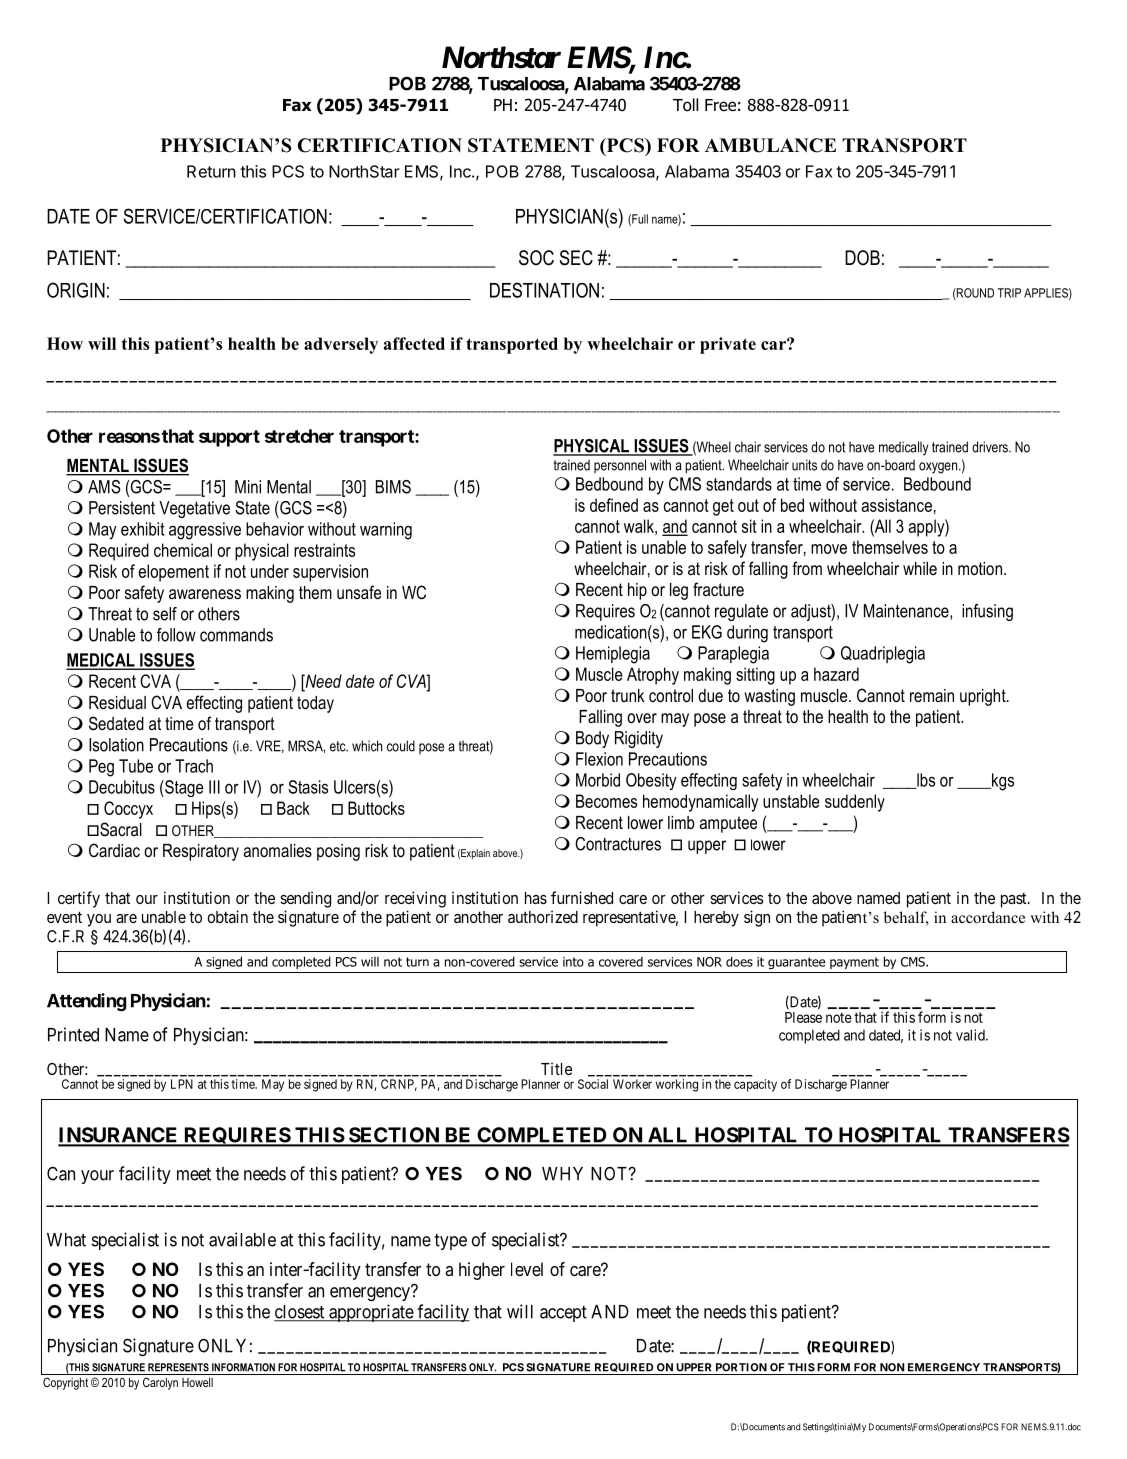  I want to click on ORIGIN, so click(76, 290).
